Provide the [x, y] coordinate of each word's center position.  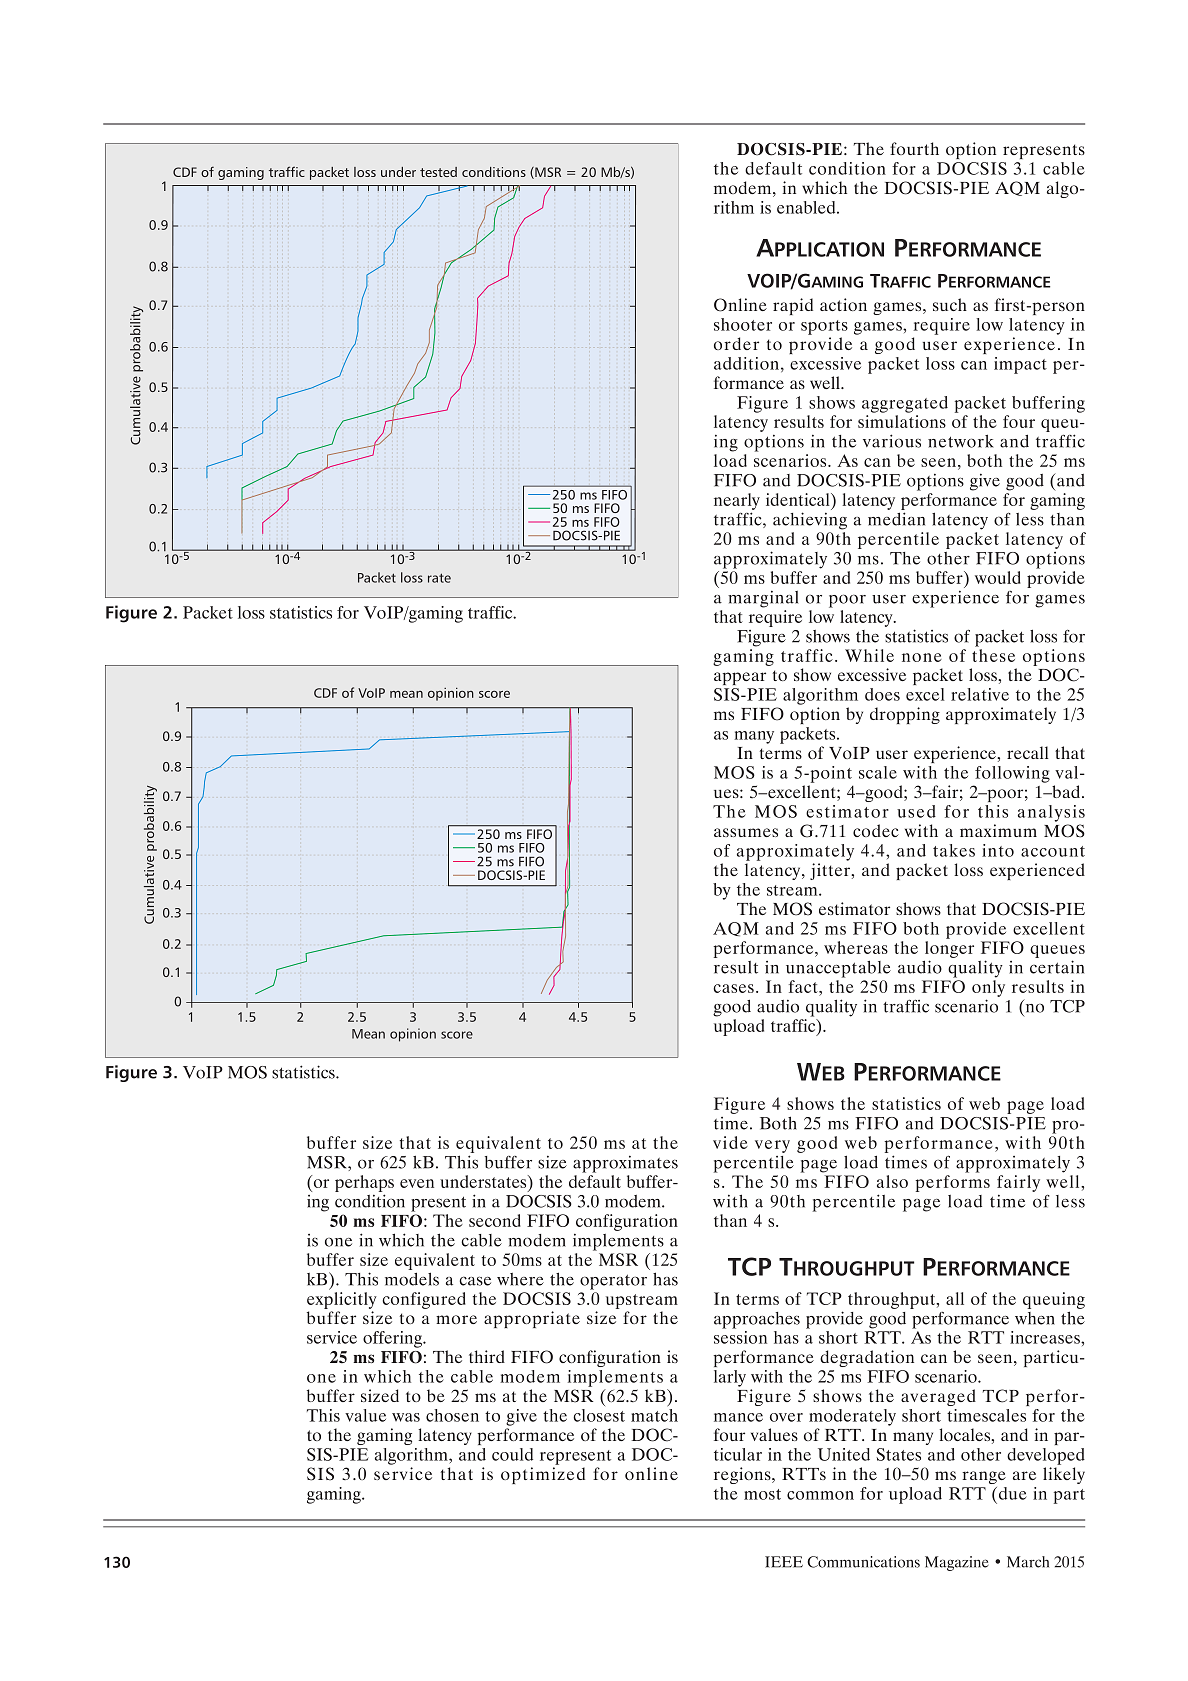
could [512, 1454]
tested [438, 172]
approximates [625, 1164]
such [950, 304]
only [988, 990]
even [417, 1183]
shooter [743, 324]
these [993, 655]
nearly [737, 501]
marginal [763, 599]
